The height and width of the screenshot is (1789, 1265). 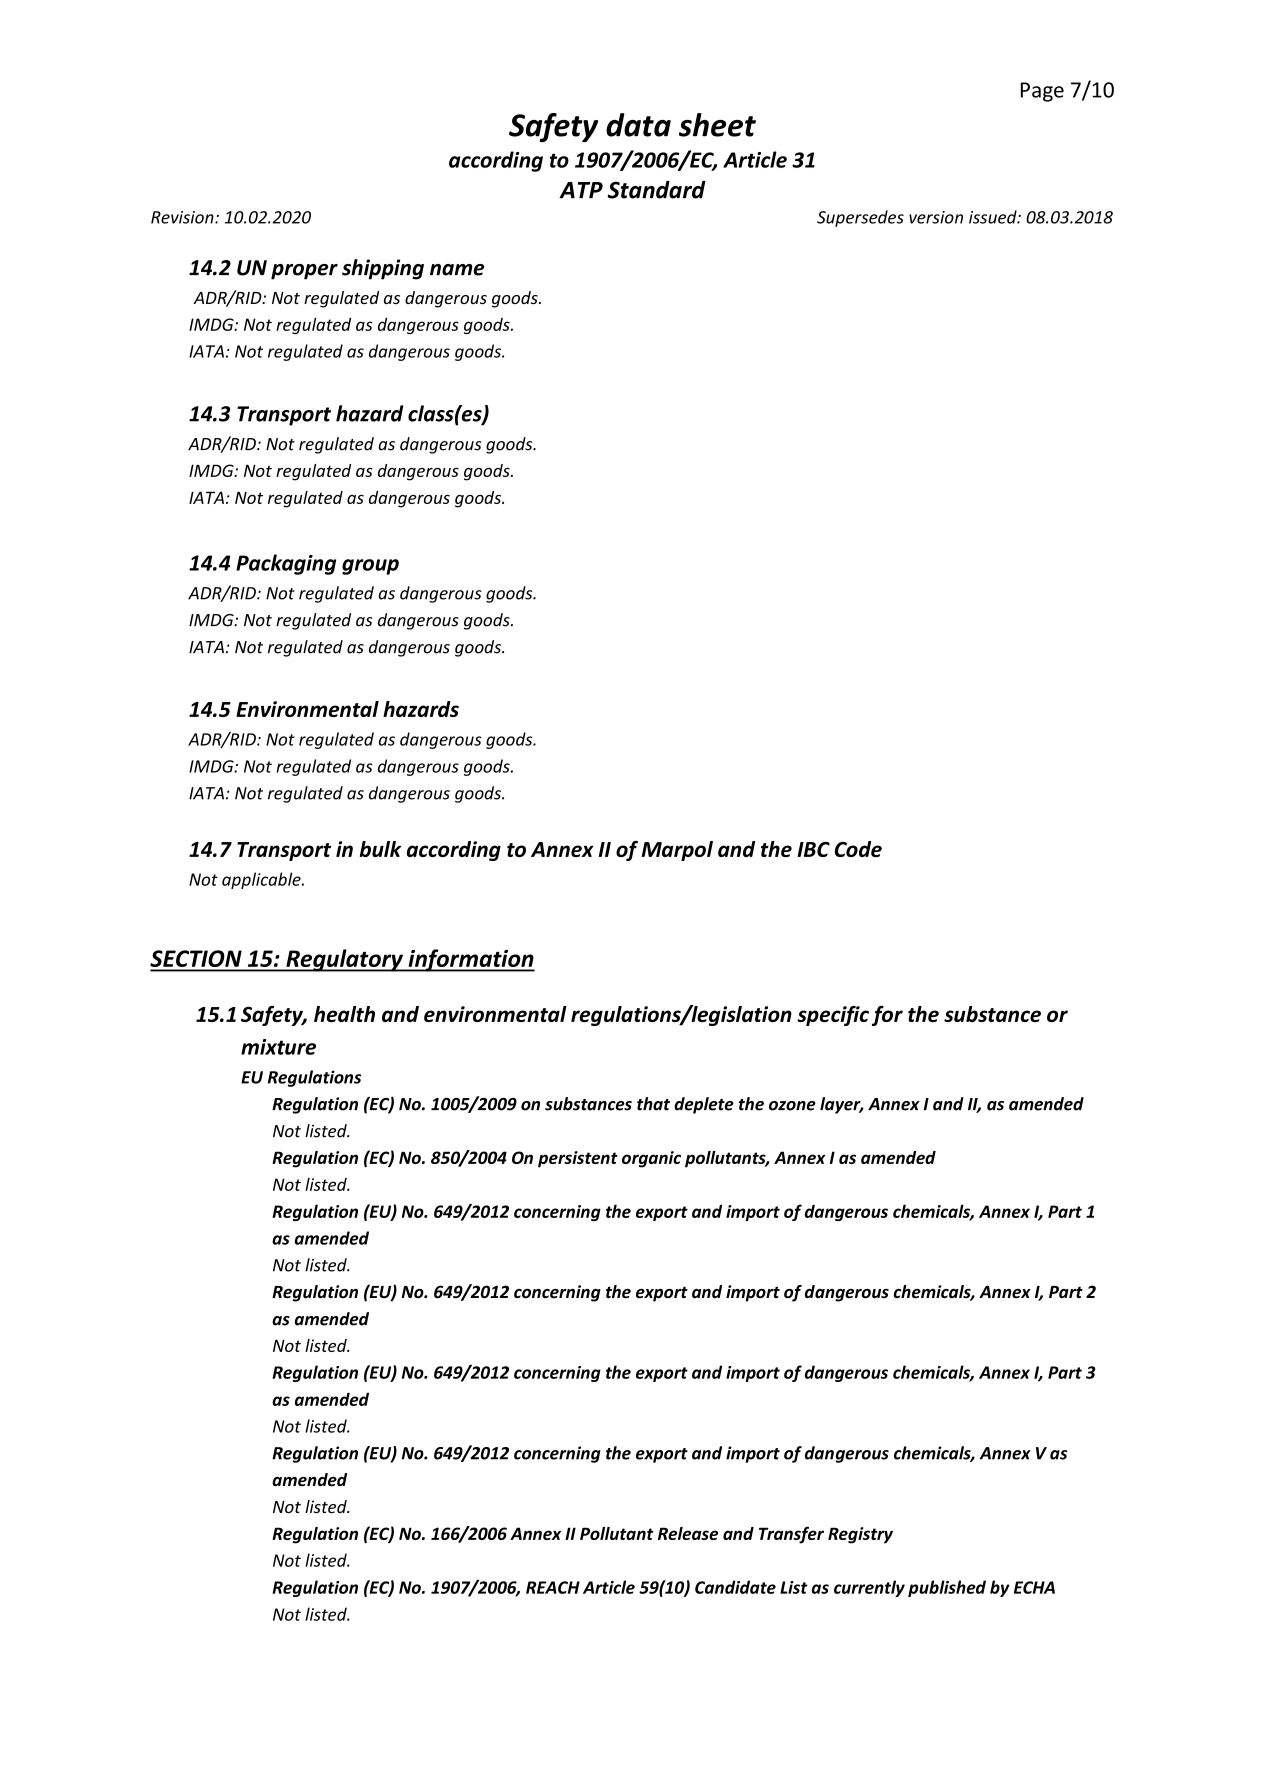 What do you see at coordinates (278, 1047) in the screenshot?
I see `mixture` at bounding box center [278, 1047].
